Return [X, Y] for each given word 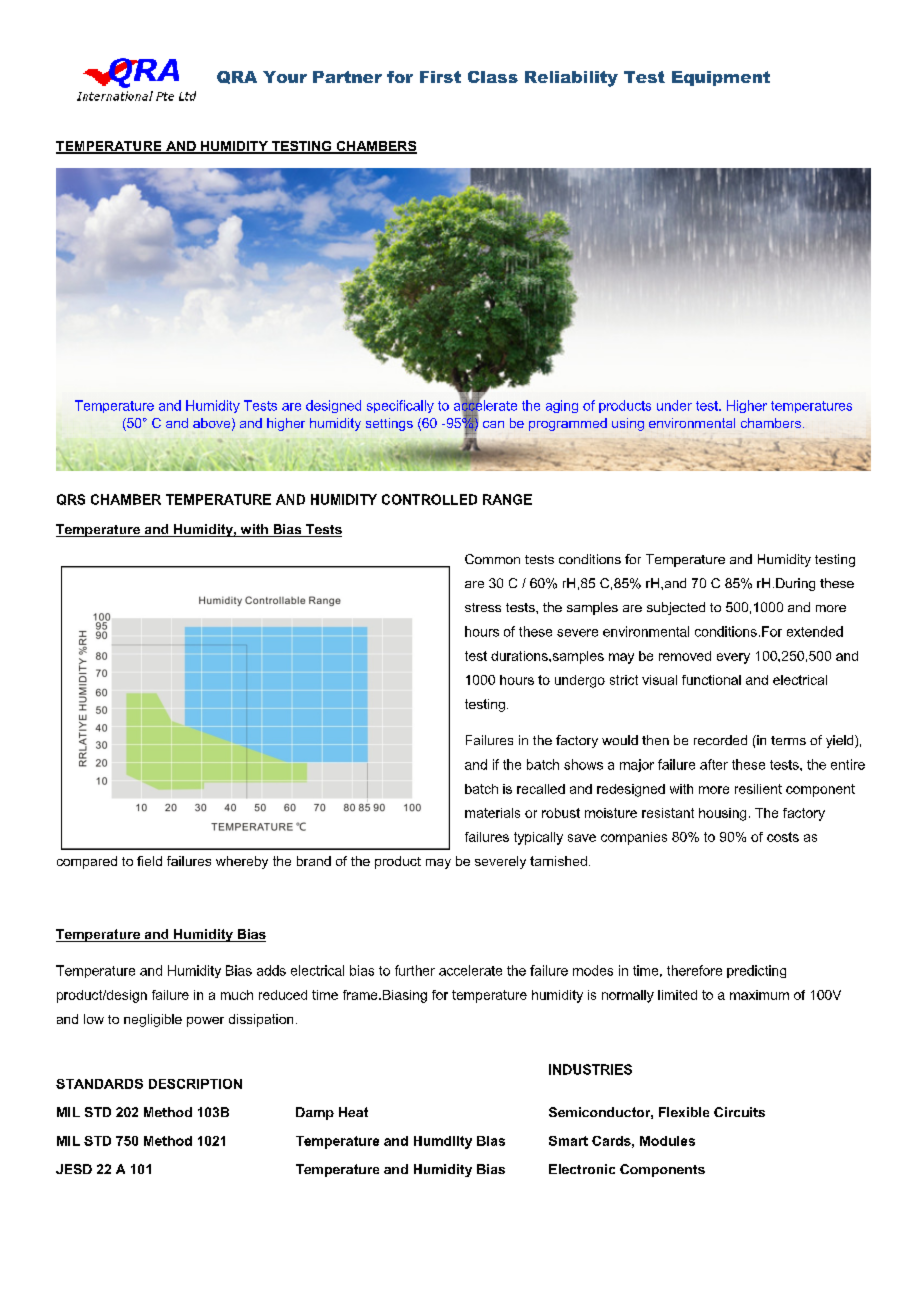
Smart [568, 1141]
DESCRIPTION [195, 1084]
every [733, 658]
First [440, 77]
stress [483, 607]
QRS [71, 499]
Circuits [739, 1112]
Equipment [721, 78]
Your [285, 77]
